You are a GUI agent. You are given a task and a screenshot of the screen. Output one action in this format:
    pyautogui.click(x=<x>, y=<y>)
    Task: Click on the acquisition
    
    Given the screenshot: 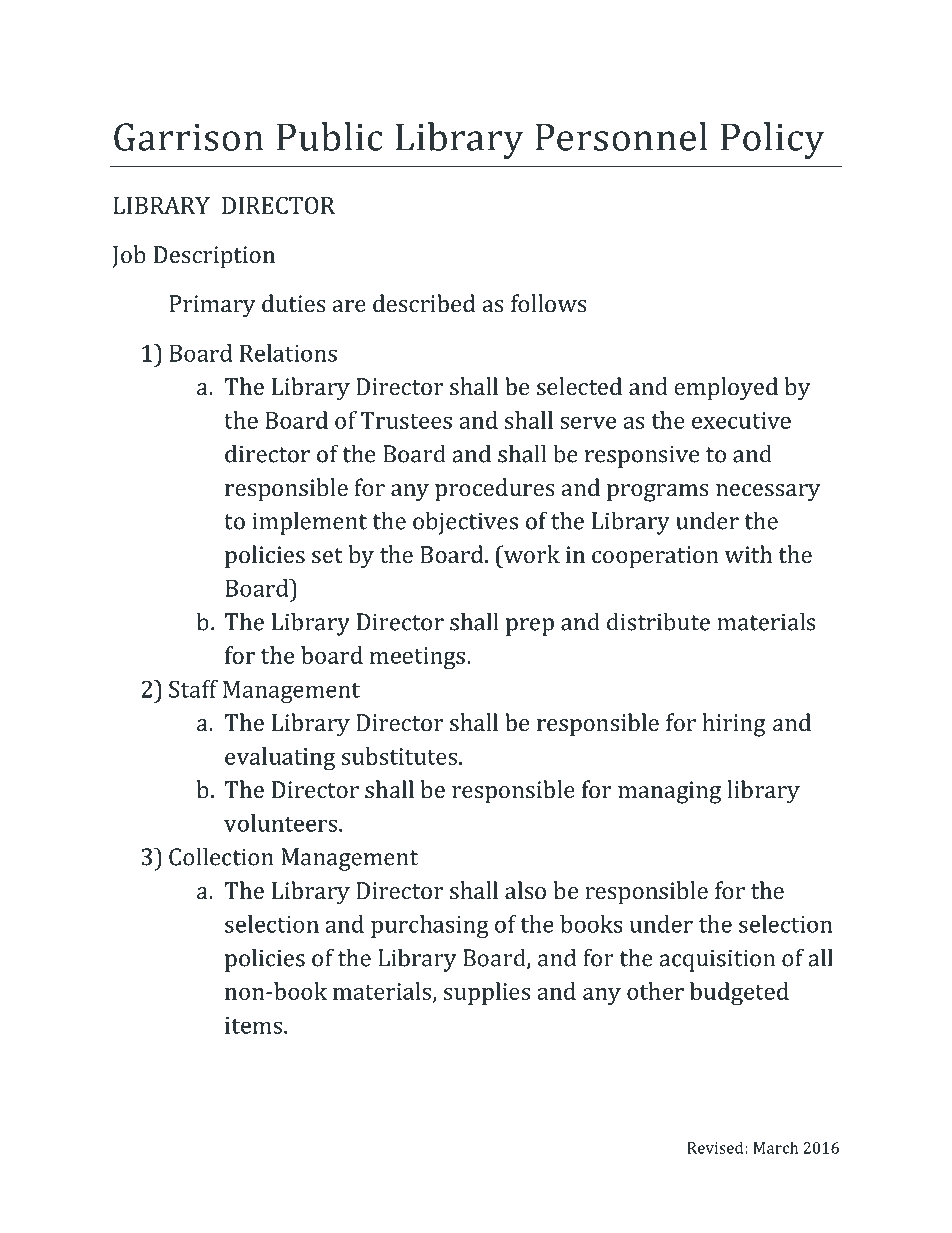 What is the action you would take?
    pyautogui.click(x=717, y=960)
